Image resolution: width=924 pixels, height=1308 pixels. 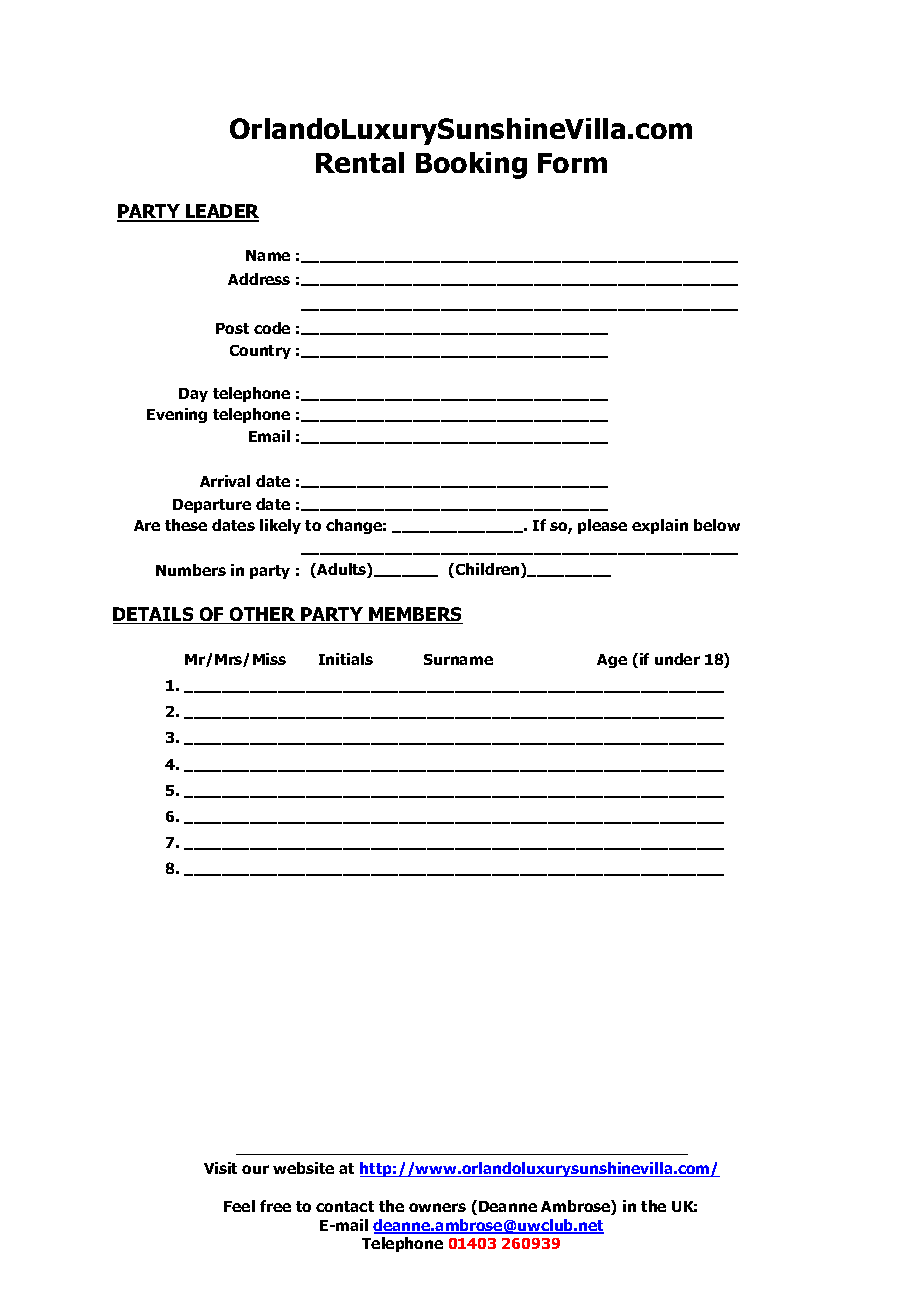 I want to click on Initials, so click(x=346, y=659).
